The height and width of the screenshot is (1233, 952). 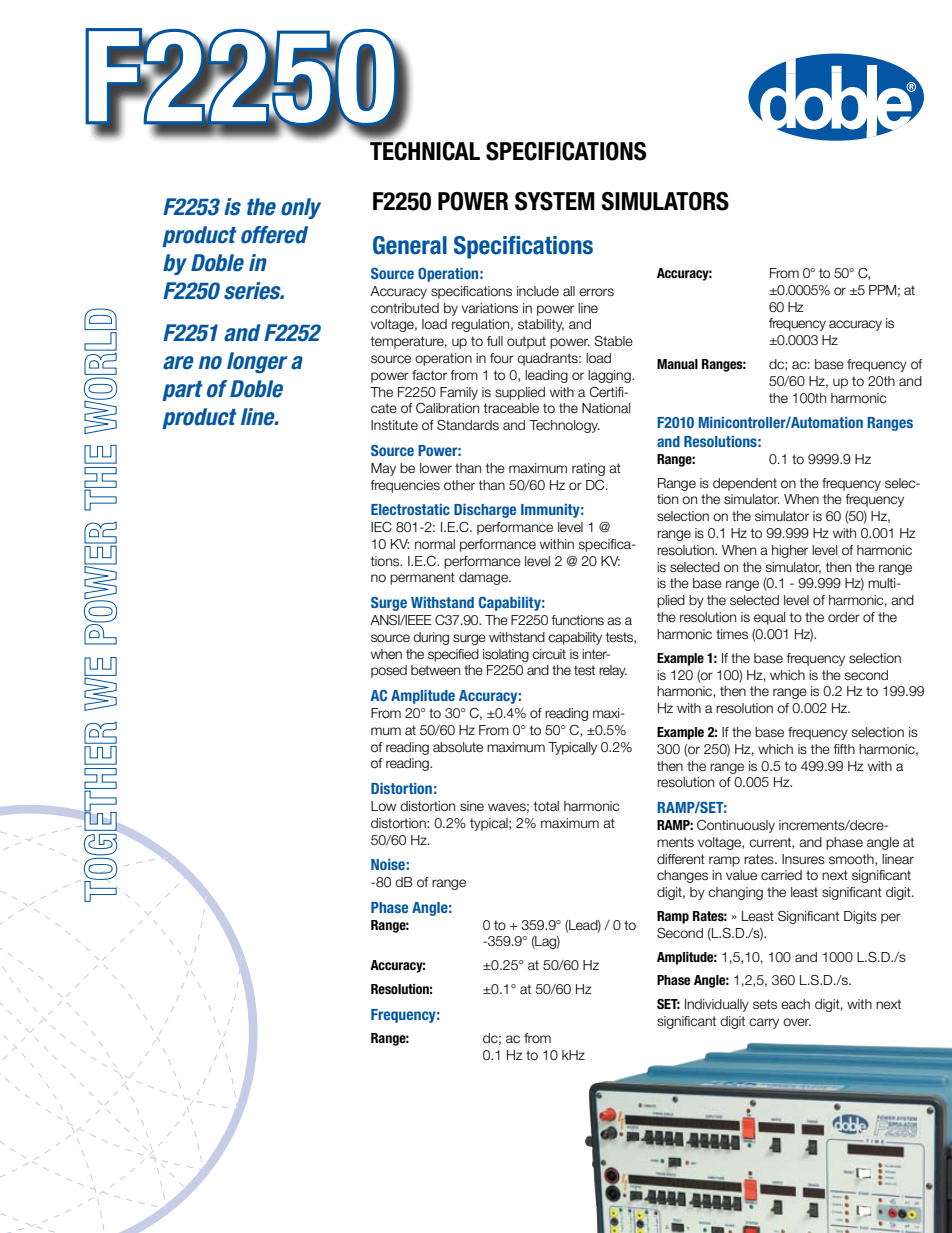 I want to click on sets, so click(x=765, y=1004).
